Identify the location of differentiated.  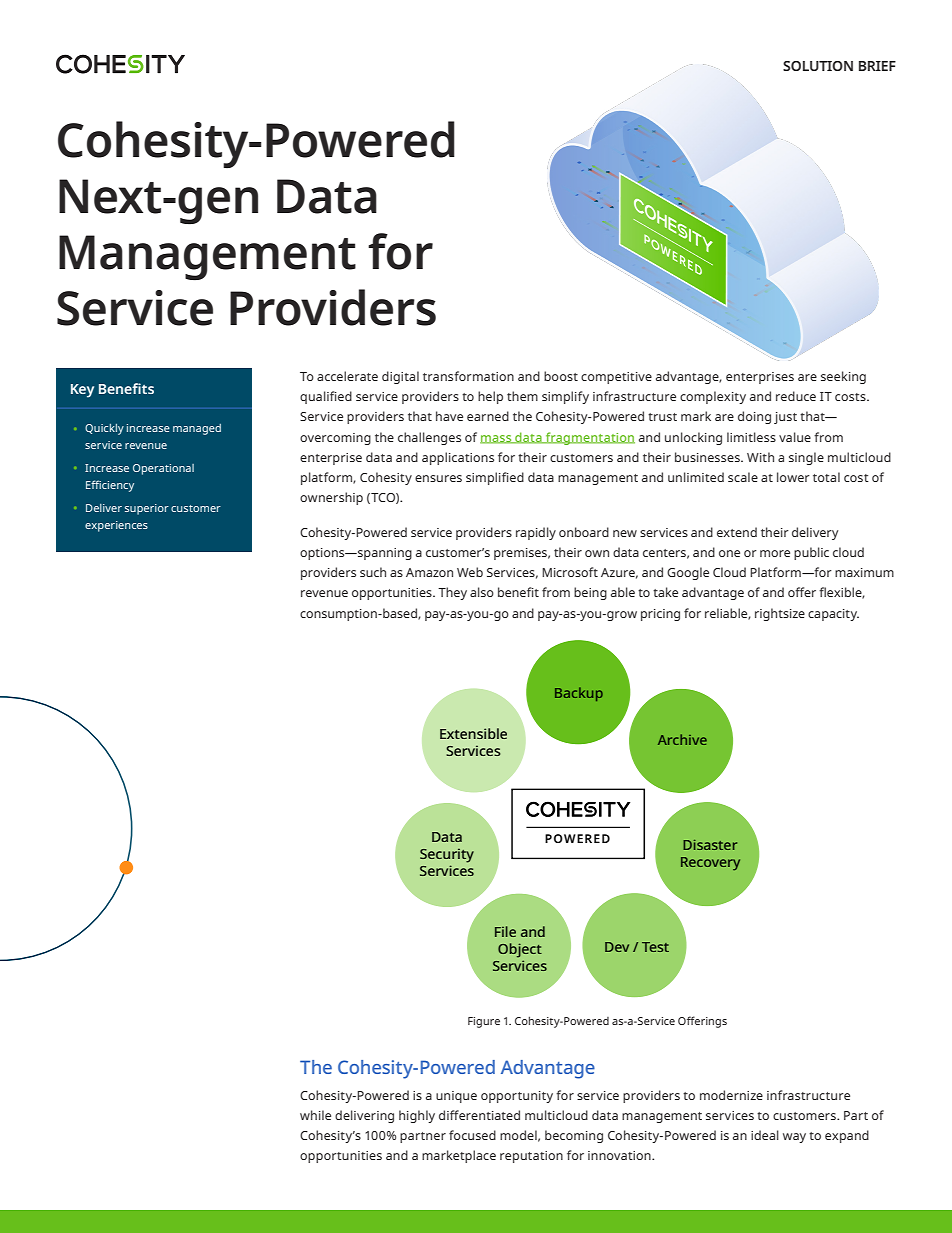
(479, 1115).
